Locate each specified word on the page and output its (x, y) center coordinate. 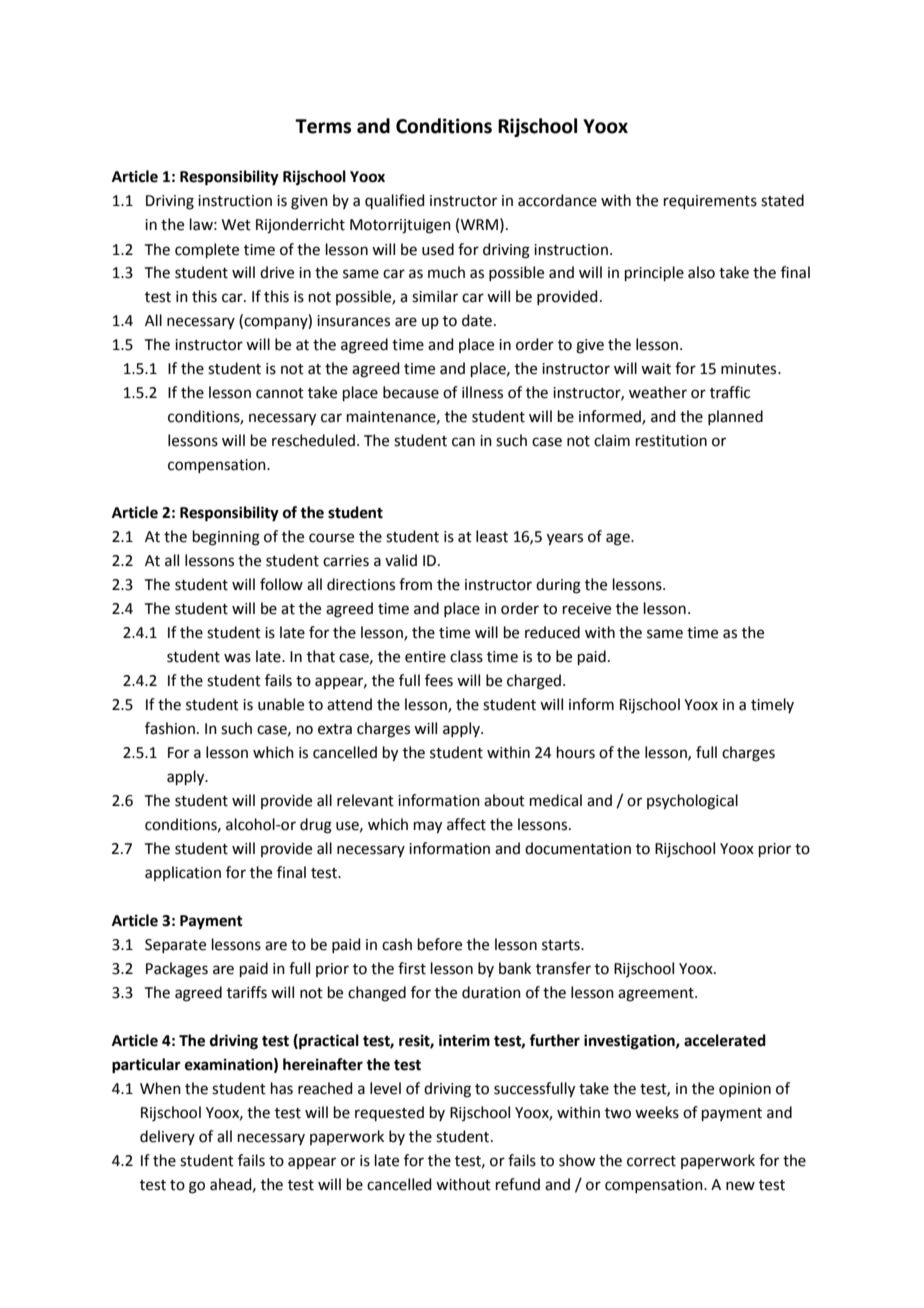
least (492, 536)
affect (466, 824)
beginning (226, 538)
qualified (395, 201)
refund (518, 1184)
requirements (710, 202)
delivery (167, 1137)
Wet (236, 225)
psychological (692, 802)
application (183, 873)
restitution (671, 441)
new (740, 1186)
